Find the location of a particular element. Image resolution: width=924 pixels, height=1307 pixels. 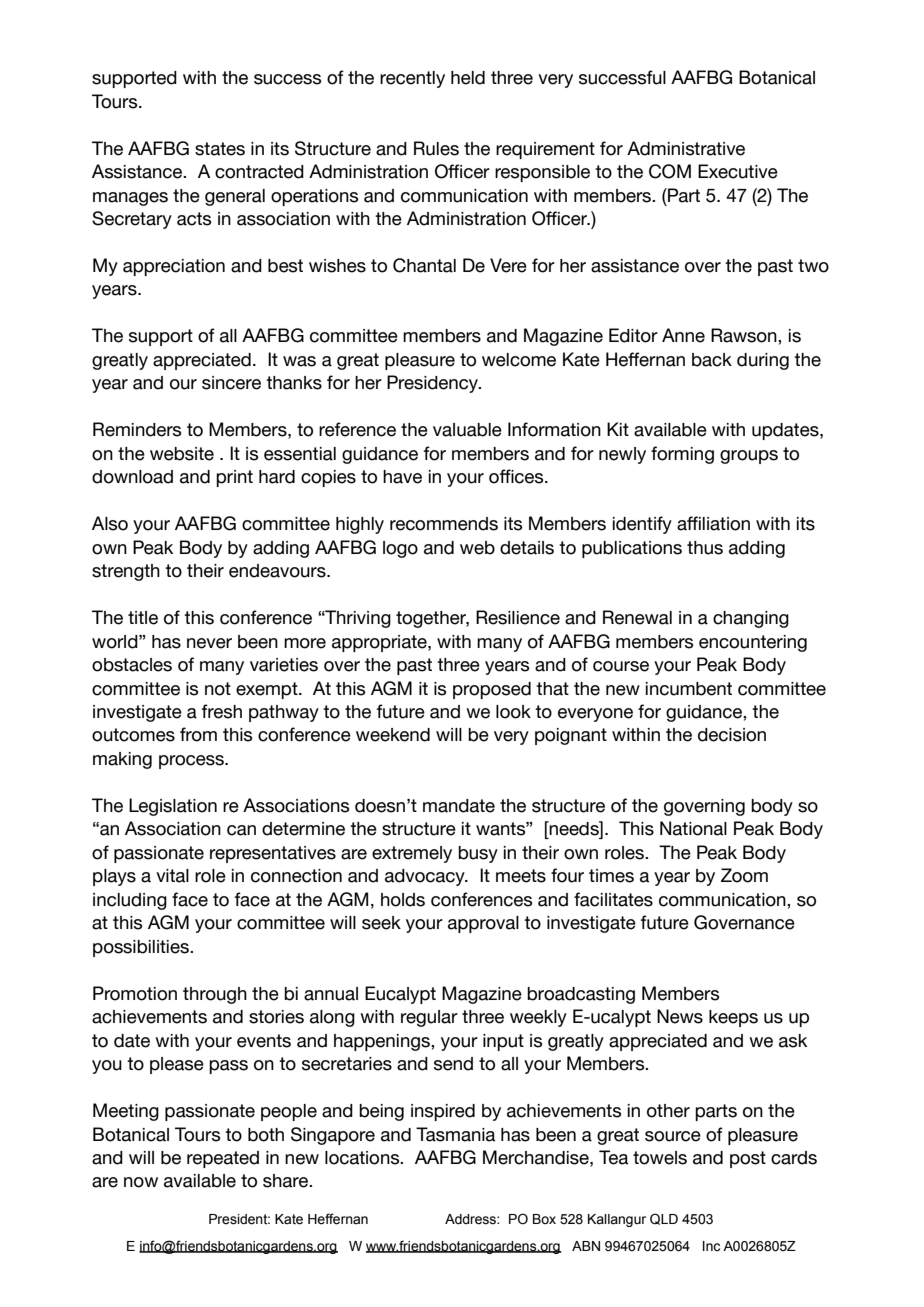

busy is located at coordinates (478, 854).
